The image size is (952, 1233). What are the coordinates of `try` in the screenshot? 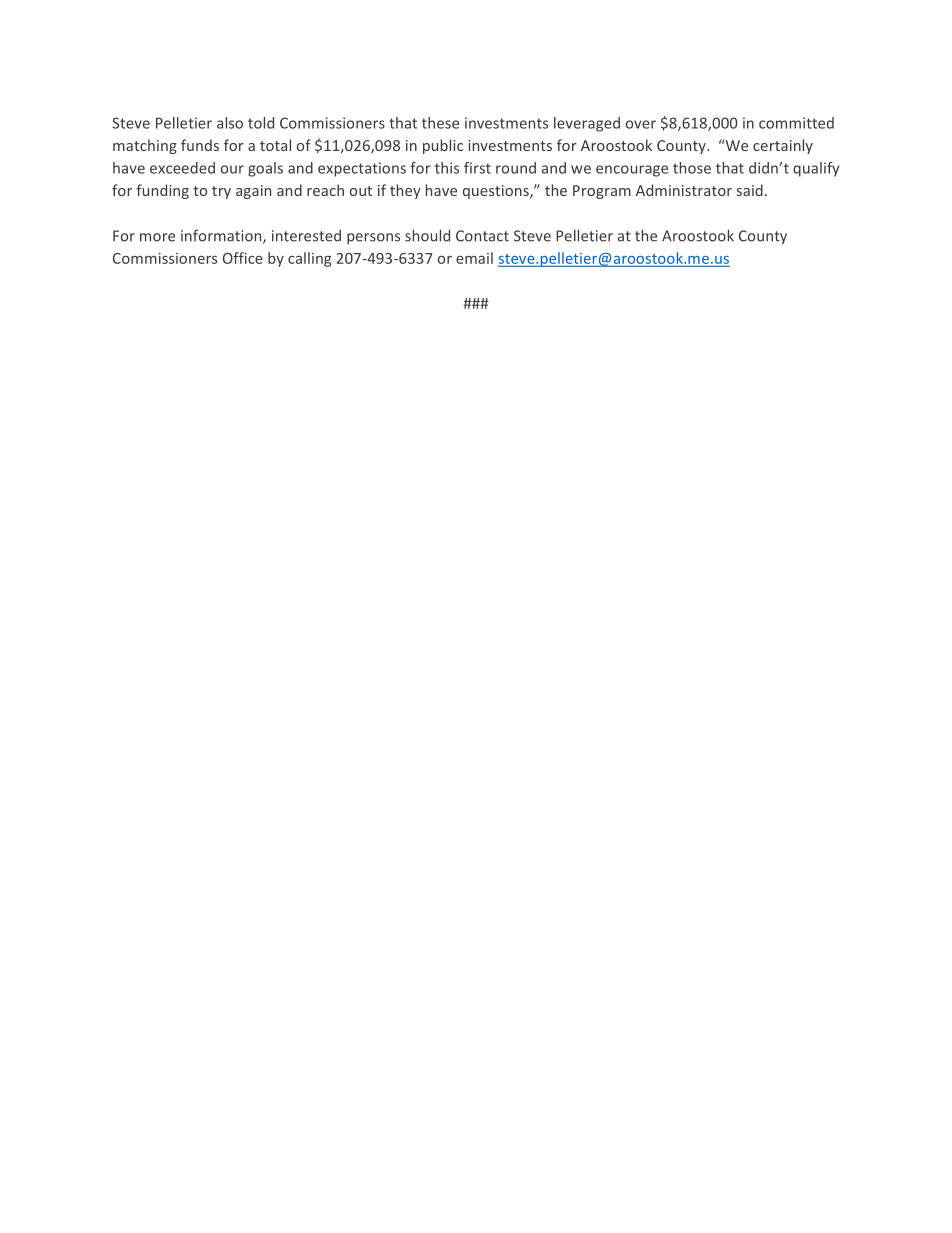 It's located at (221, 192).
